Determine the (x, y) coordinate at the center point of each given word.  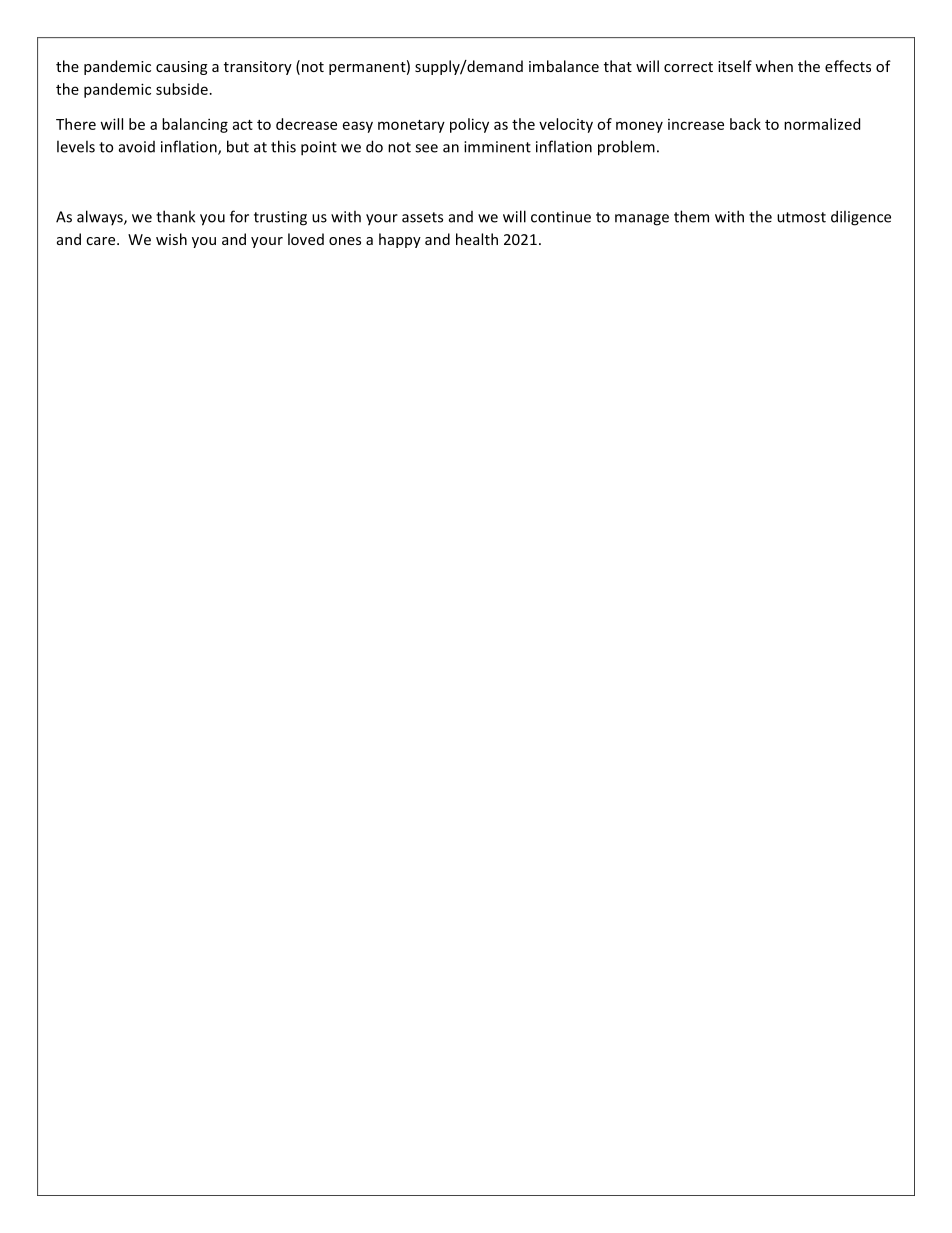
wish (171, 239)
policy (469, 125)
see (426, 148)
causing (181, 68)
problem (626, 148)
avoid (137, 147)
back (745, 124)
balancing (195, 125)
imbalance (564, 66)
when (774, 66)
